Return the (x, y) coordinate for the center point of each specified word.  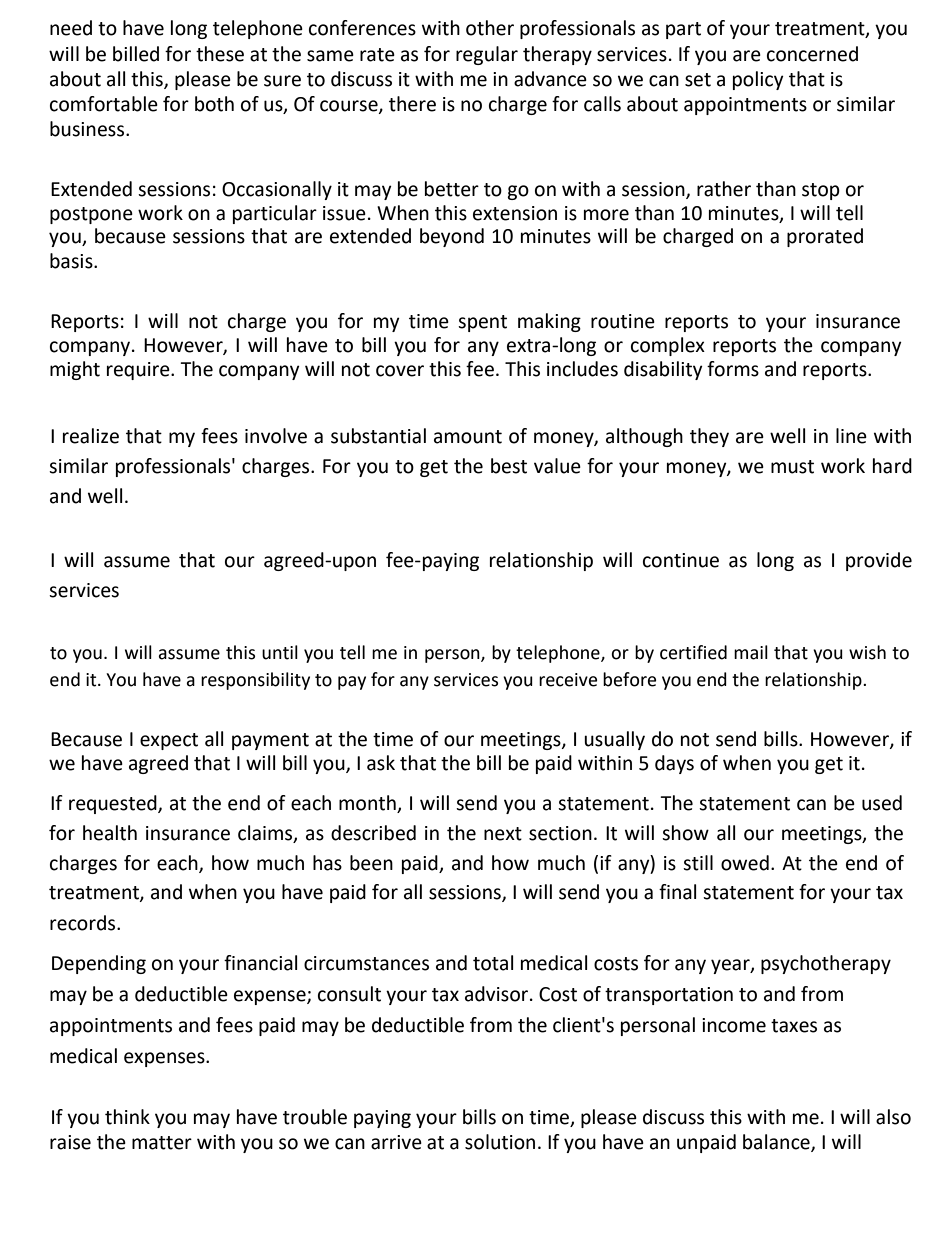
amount (468, 437)
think (127, 1117)
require (139, 371)
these (220, 54)
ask (381, 763)
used (882, 803)
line (851, 436)
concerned (812, 54)
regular (487, 55)
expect (169, 741)
